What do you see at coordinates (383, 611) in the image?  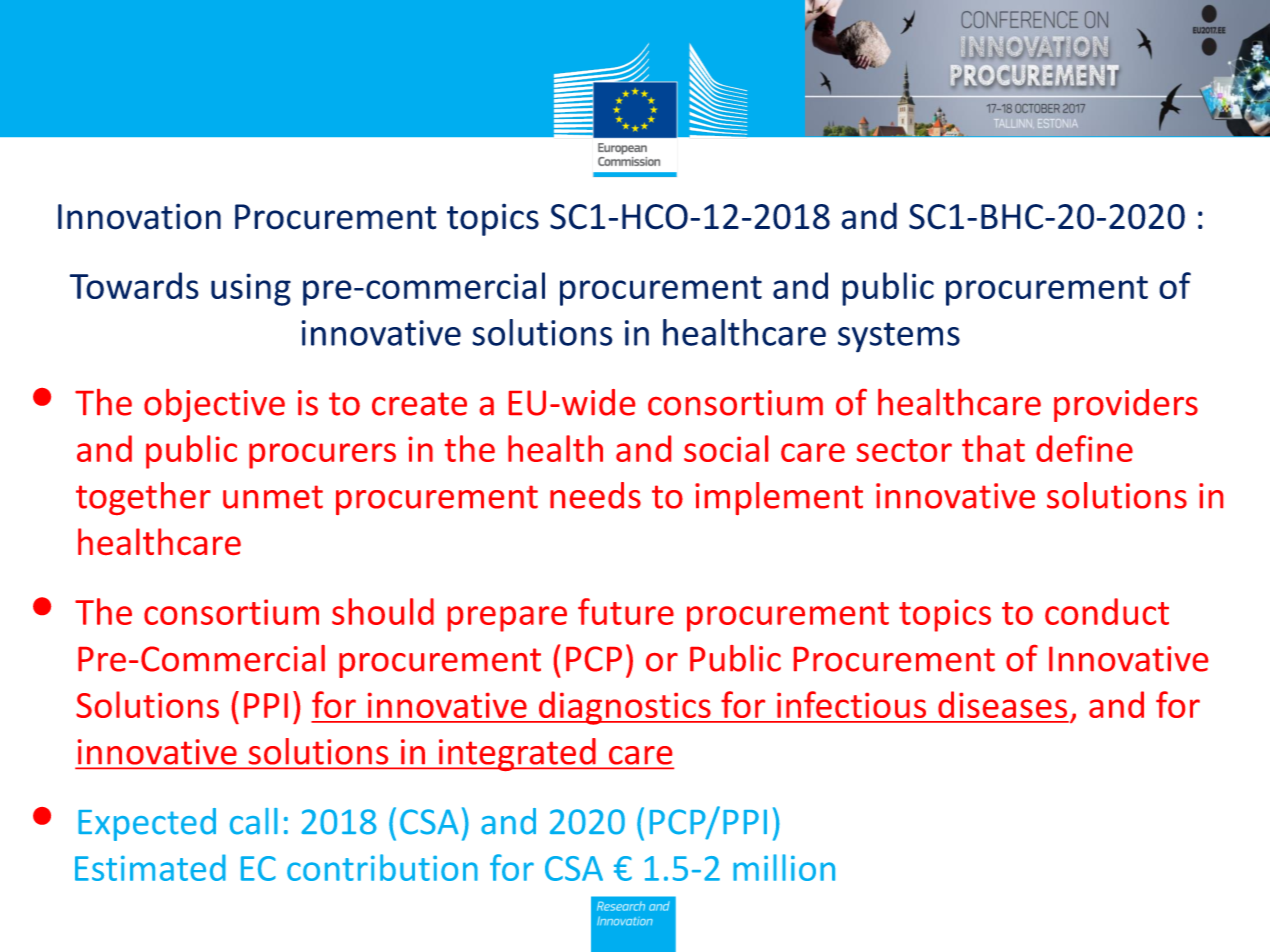 I see `should` at bounding box center [383, 611].
